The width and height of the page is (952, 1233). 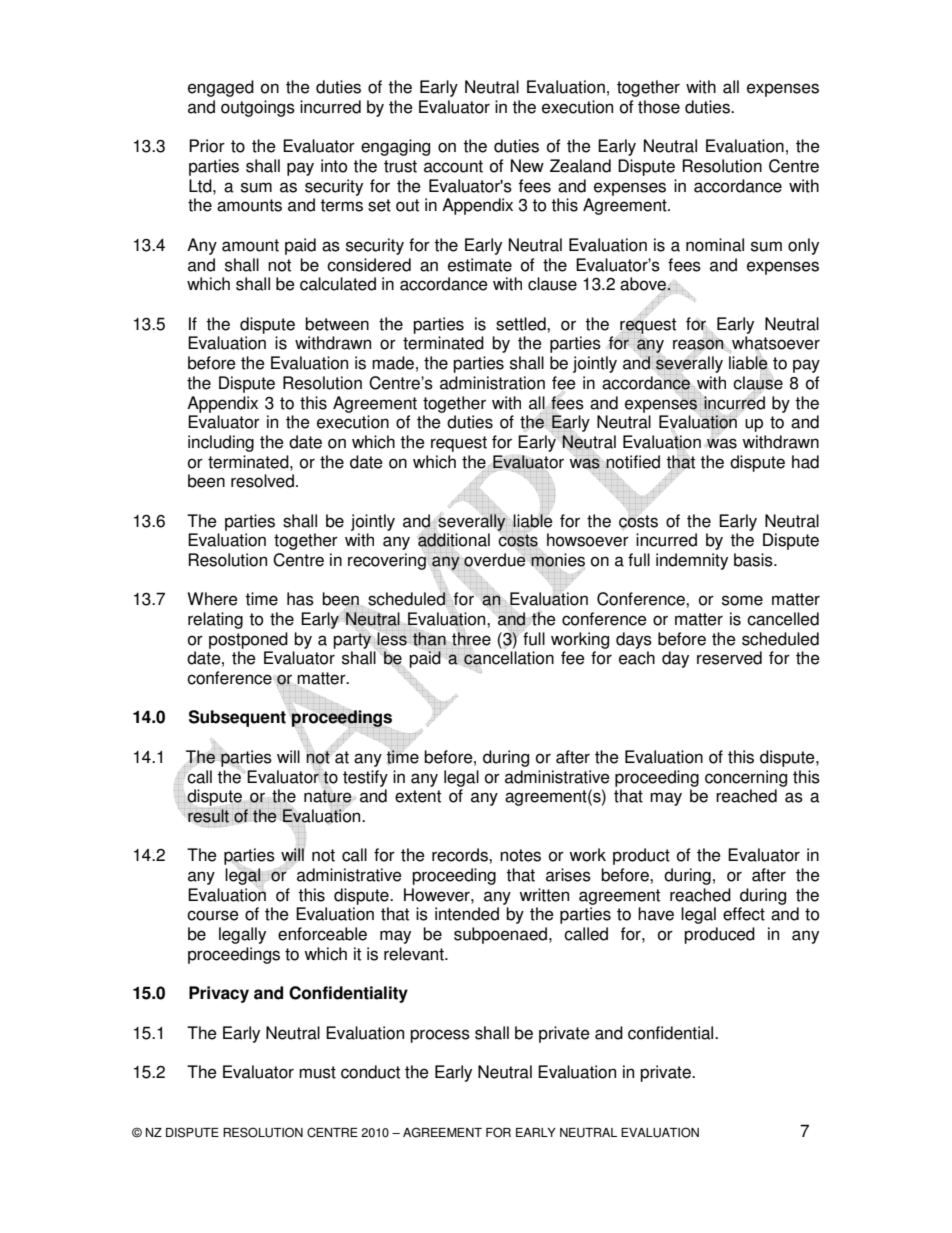 I want to click on has, so click(x=300, y=599).
